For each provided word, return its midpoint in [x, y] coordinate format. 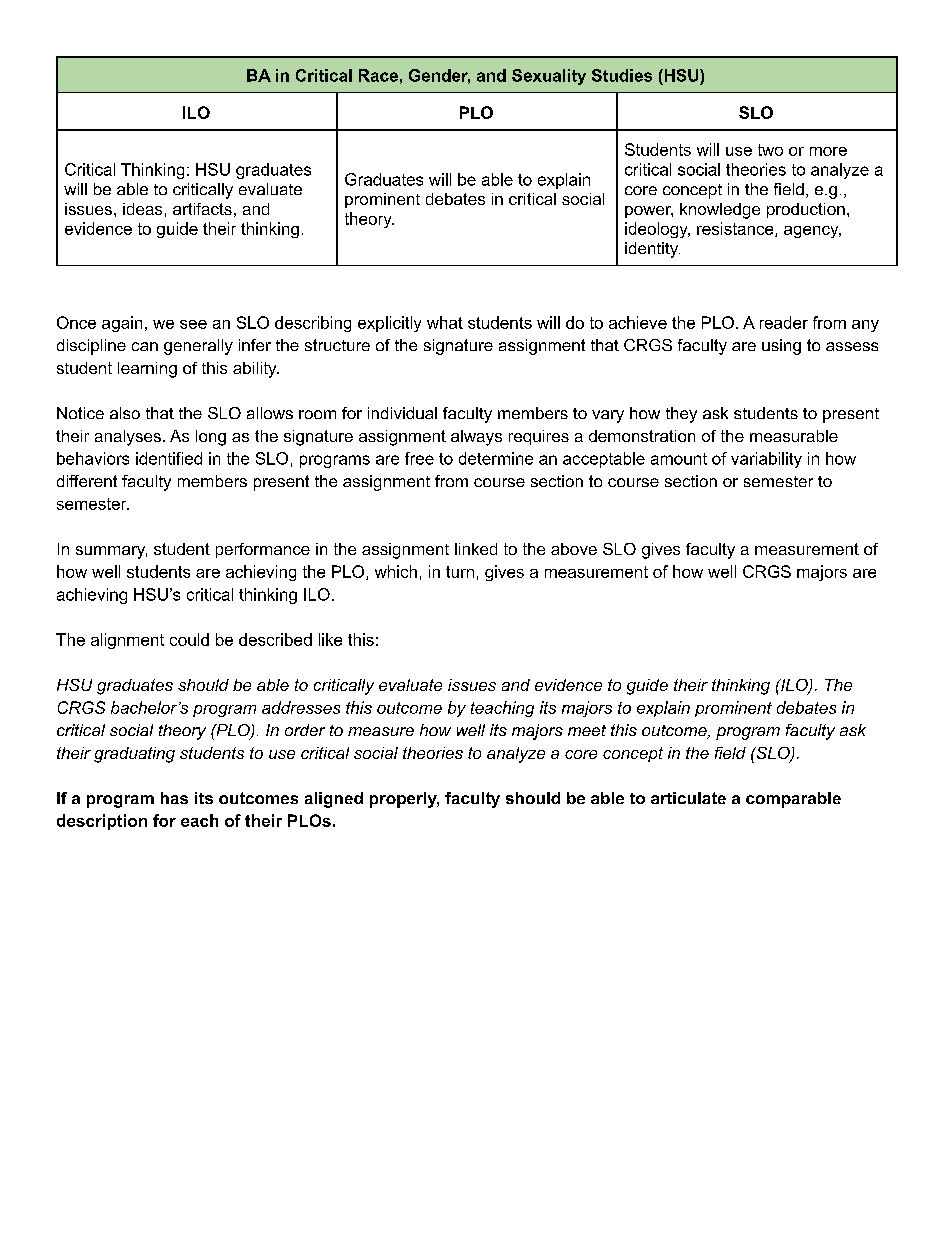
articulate [688, 798]
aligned [334, 800]
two [770, 150]
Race [378, 75]
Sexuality [549, 77]
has [174, 798]
